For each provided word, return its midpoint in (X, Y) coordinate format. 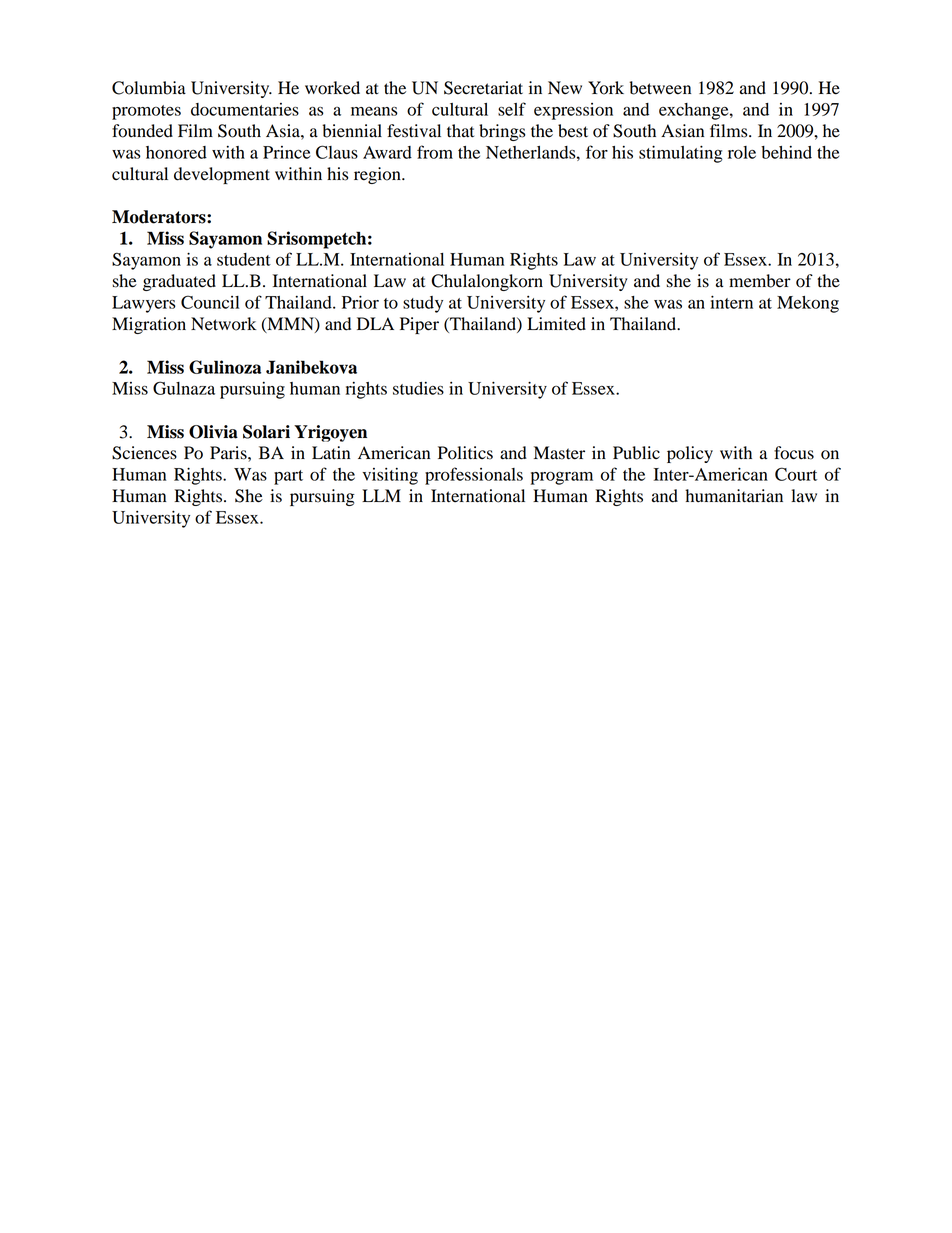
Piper (419, 325)
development (222, 175)
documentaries (245, 109)
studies (418, 388)
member (760, 281)
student (244, 259)
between (660, 88)
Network (223, 324)
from (435, 152)
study (423, 304)
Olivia (213, 432)
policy (690, 454)
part (288, 477)
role (742, 152)
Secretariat (483, 88)
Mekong (808, 304)
